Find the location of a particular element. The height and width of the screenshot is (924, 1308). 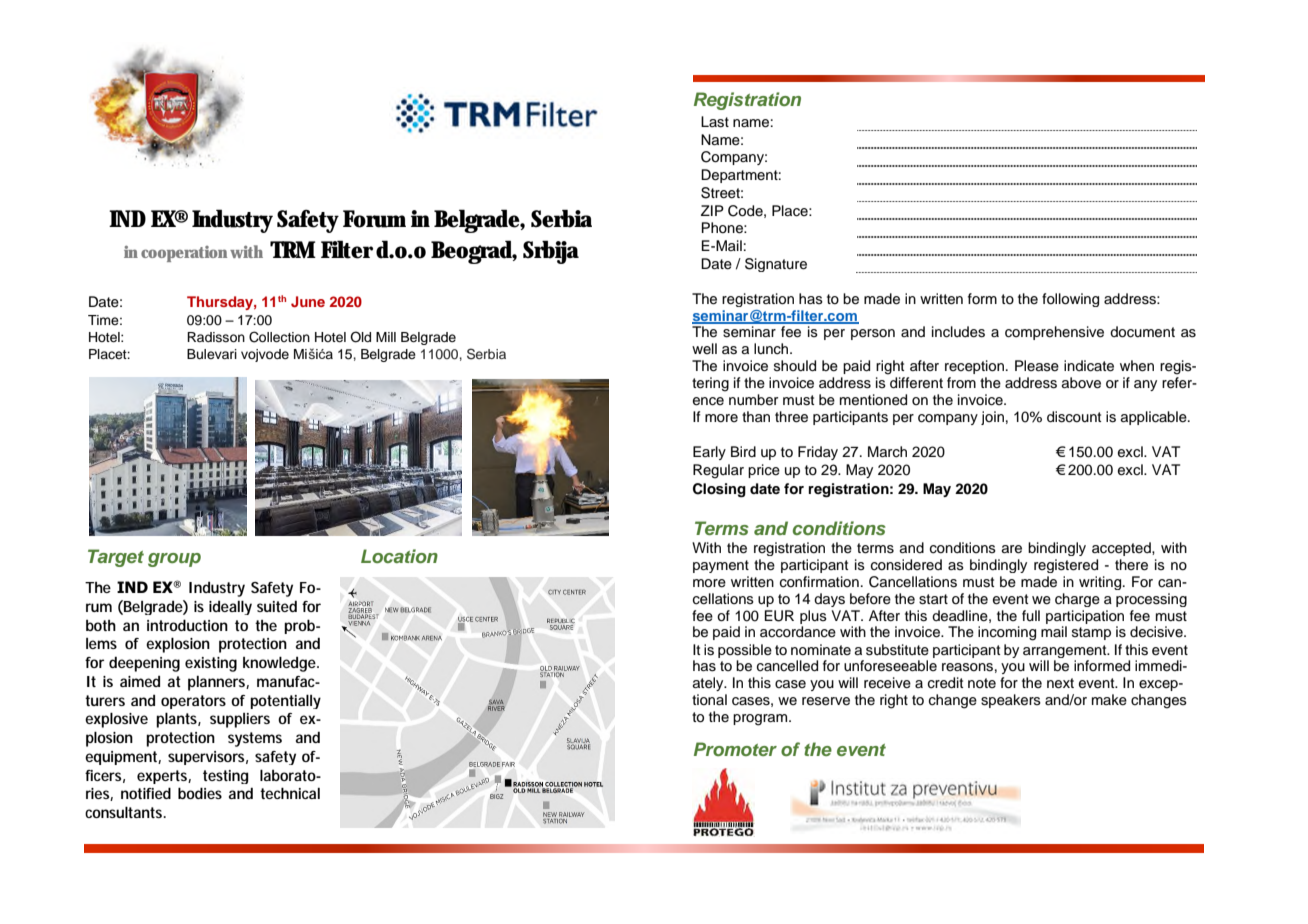

group is located at coordinates (174, 560).
